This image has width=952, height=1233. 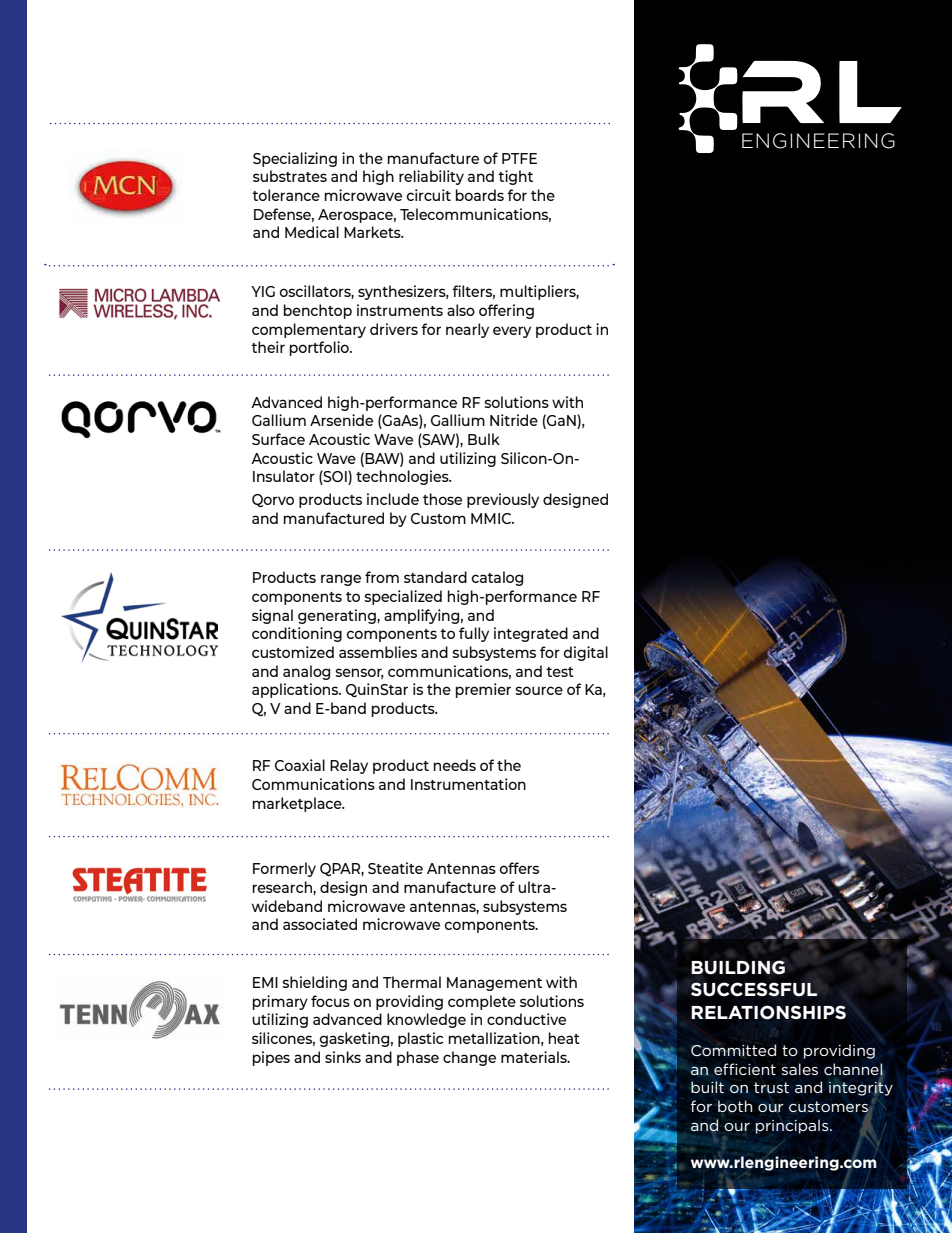 What do you see at coordinates (519, 158) in the image?
I see `PTFE` at bounding box center [519, 158].
